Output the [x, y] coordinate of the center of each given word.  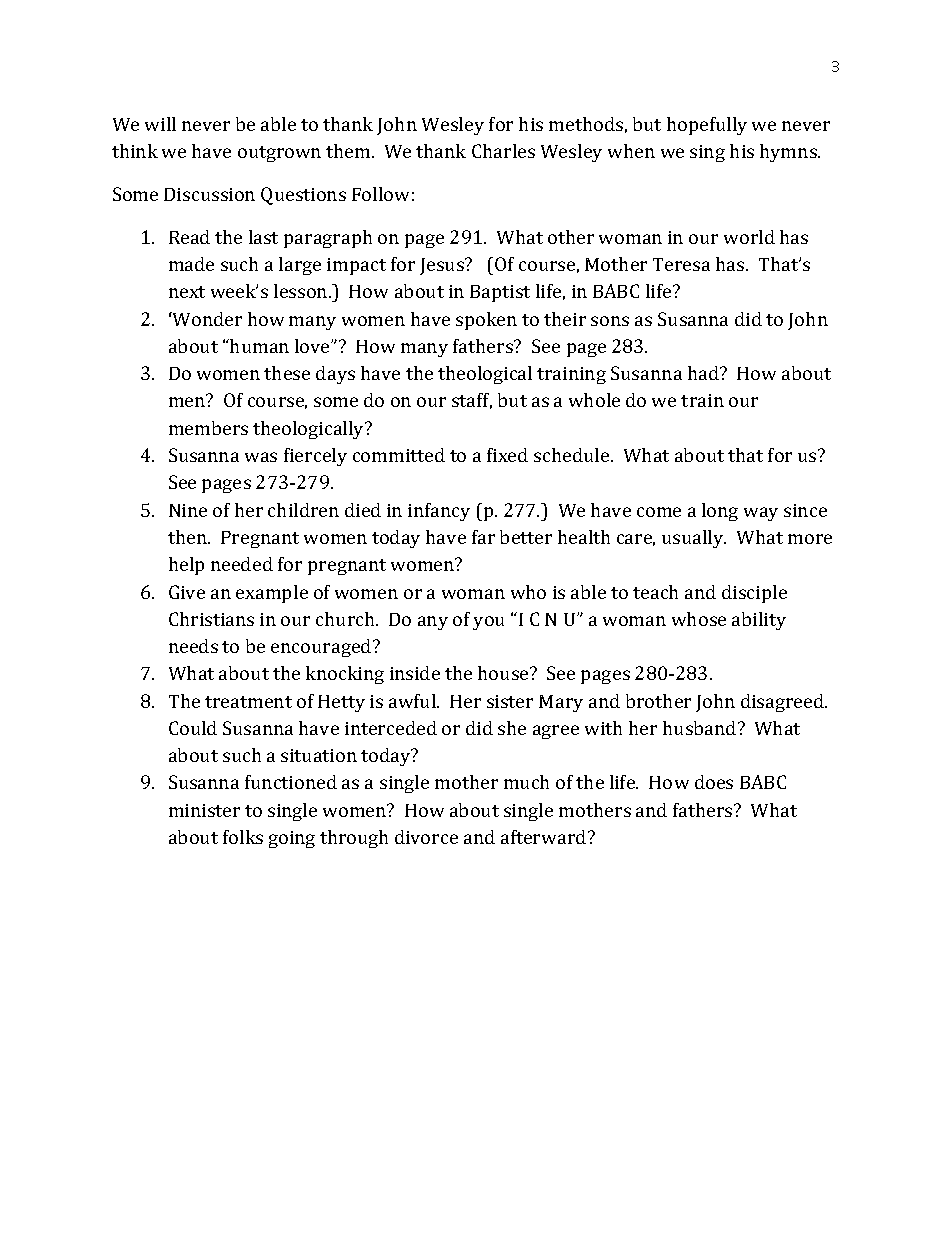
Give [187, 592]
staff [472, 401]
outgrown [279, 154]
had [704, 373]
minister [204, 810]
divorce [426, 837]
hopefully [707, 126]
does [714, 782]
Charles [503, 151]
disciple [754, 594]
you [488, 623]
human [258, 346]
